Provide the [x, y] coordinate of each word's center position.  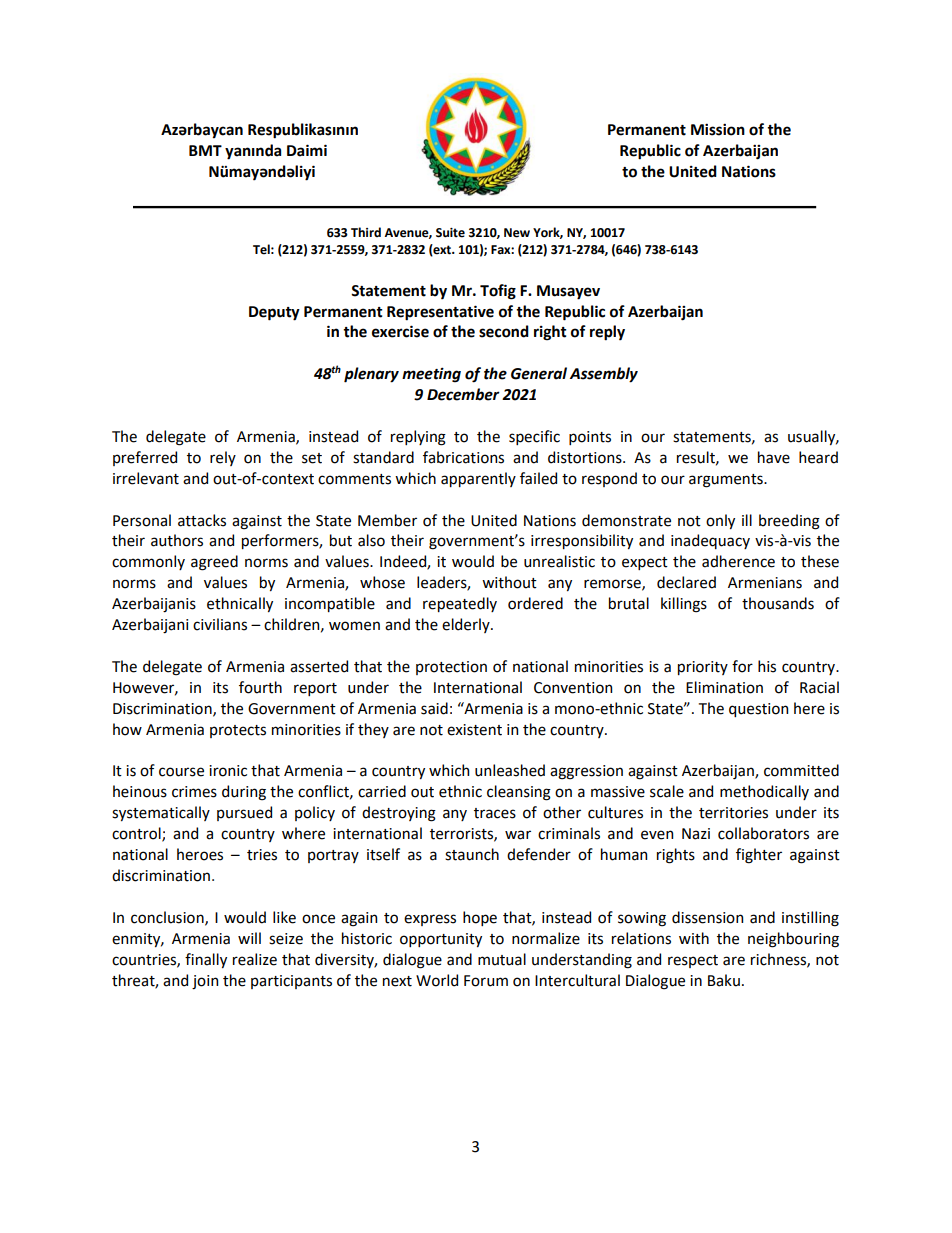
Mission [718, 129]
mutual [502, 959]
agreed [214, 563]
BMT [205, 150]
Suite [450, 233]
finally [206, 960]
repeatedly [460, 604]
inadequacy [710, 541]
